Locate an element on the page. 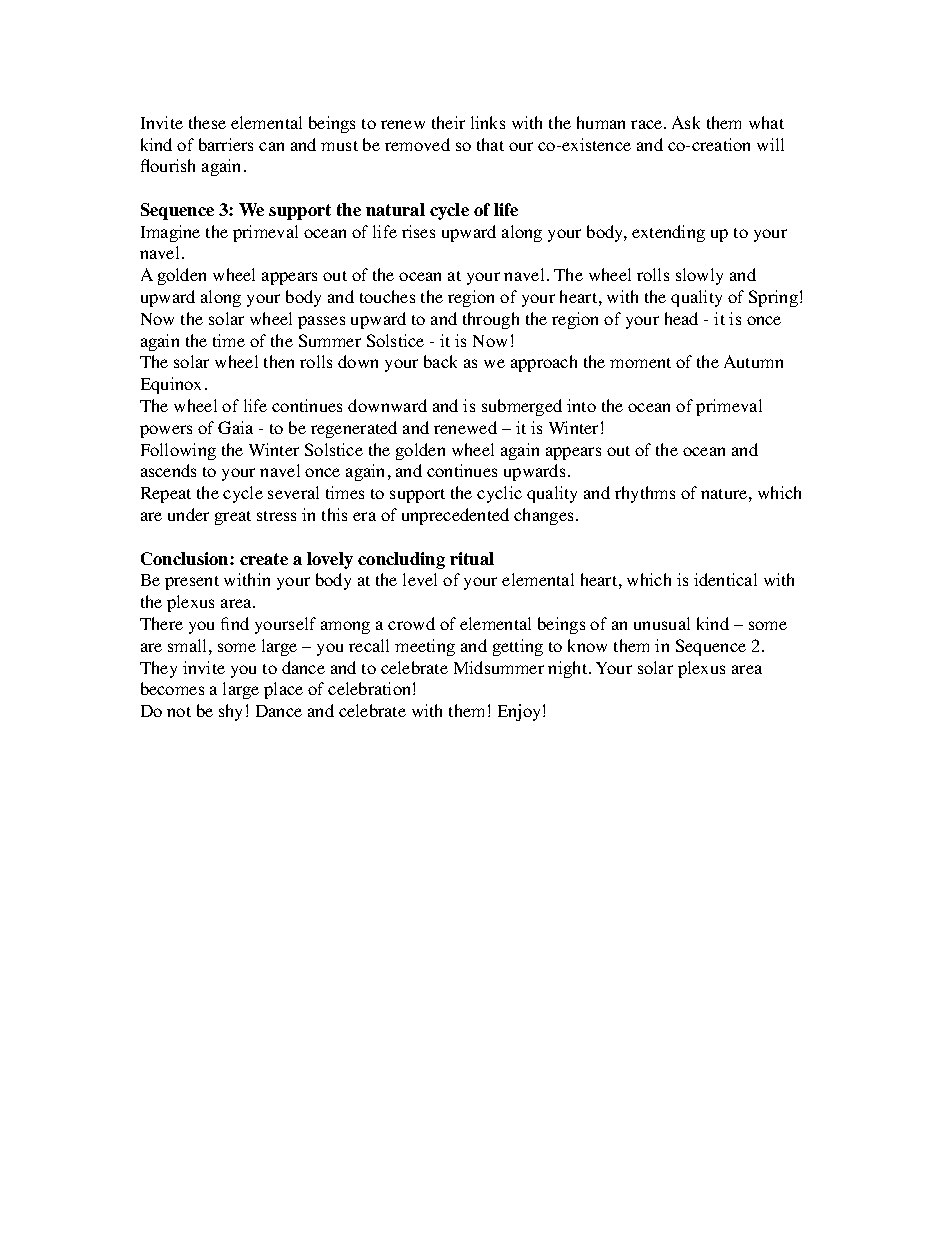 This image has width=952, height=1233. shy is located at coordinates (230, 712).
